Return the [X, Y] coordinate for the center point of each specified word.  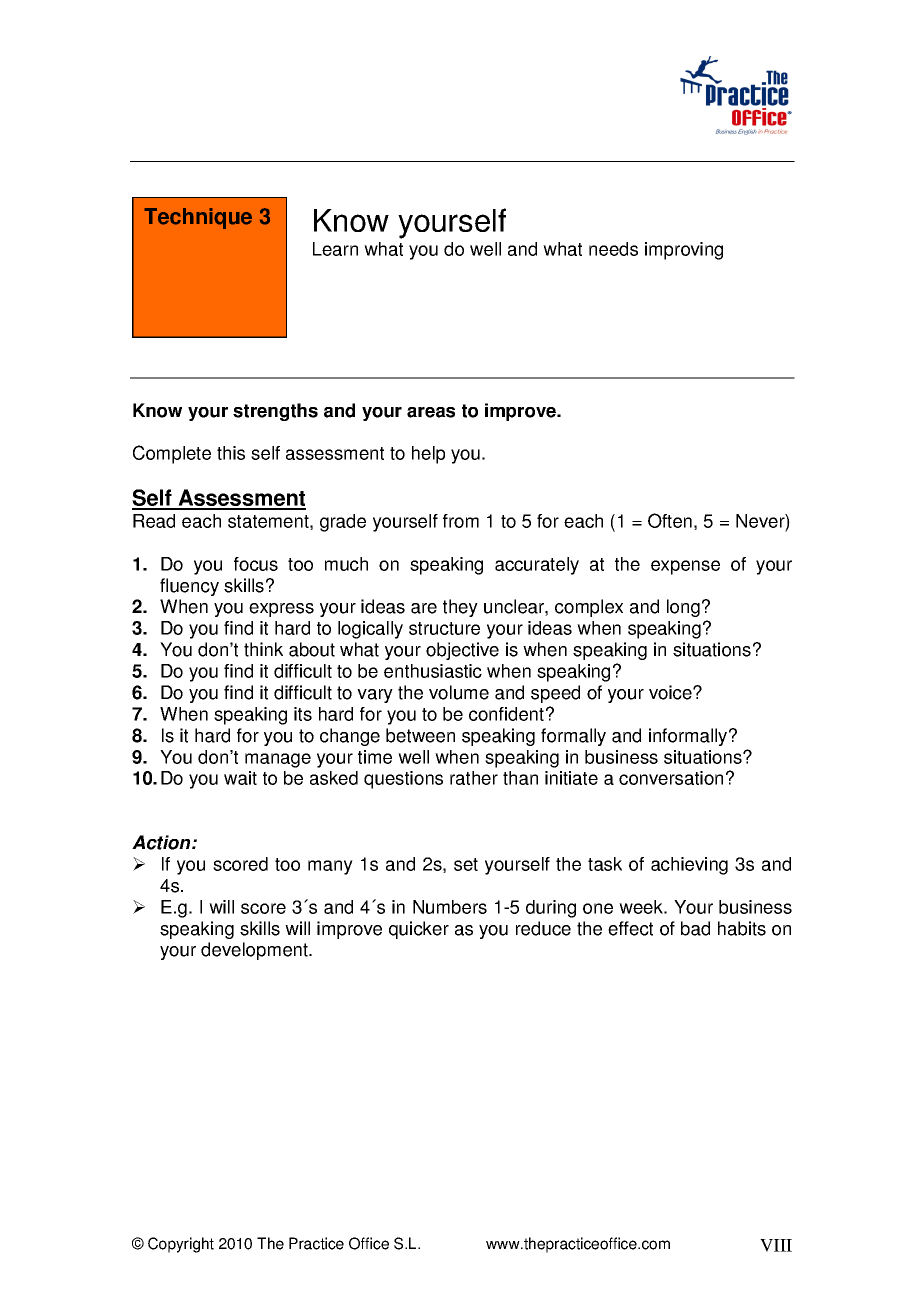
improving [684, 251]
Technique [198, 218]
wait [240, 778]
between [420, 735]
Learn [335, 249]
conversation [671, 778]
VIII [776, 1245]
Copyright [181, 1245]
